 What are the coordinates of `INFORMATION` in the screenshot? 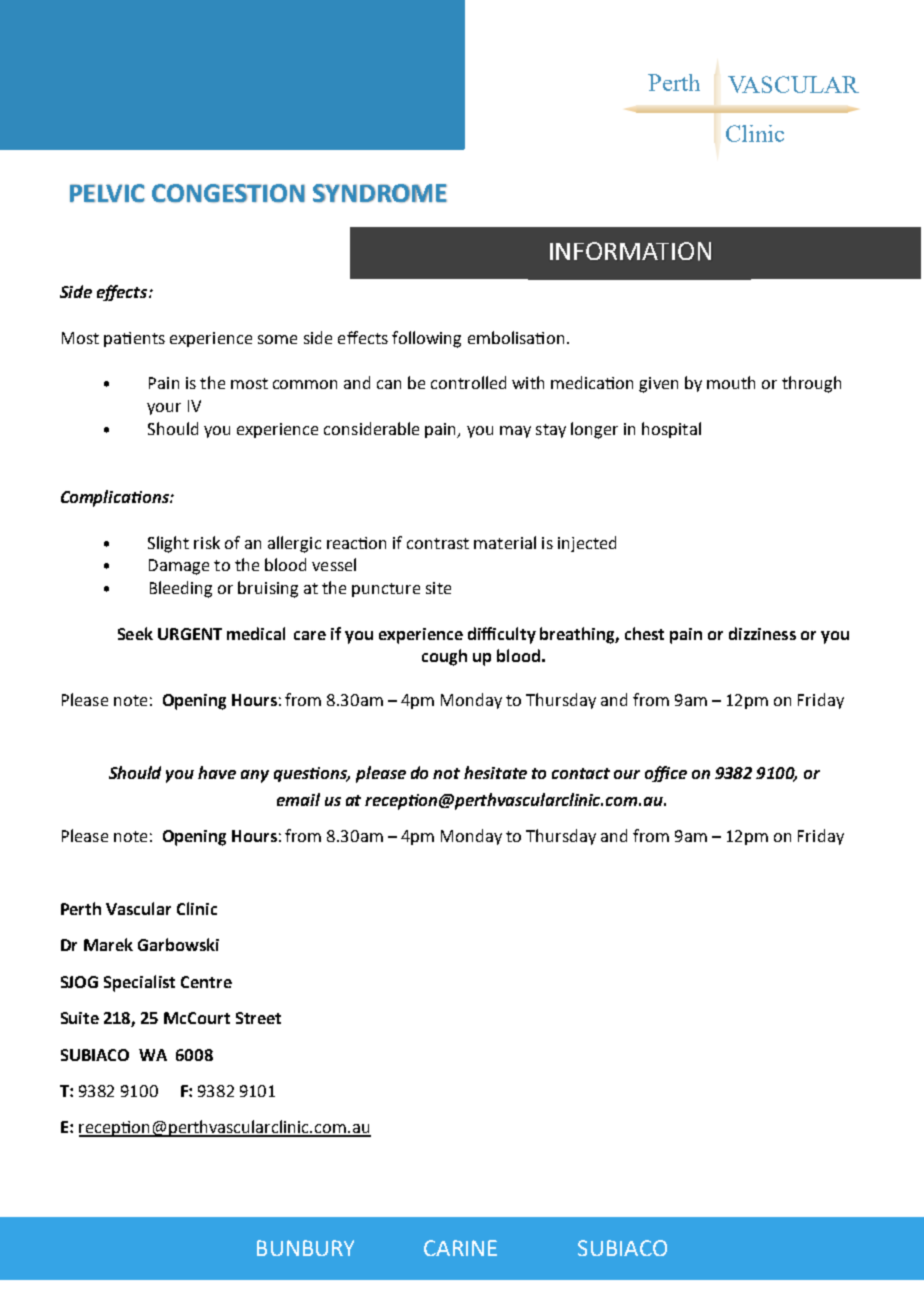 It's located at (630, 251).
